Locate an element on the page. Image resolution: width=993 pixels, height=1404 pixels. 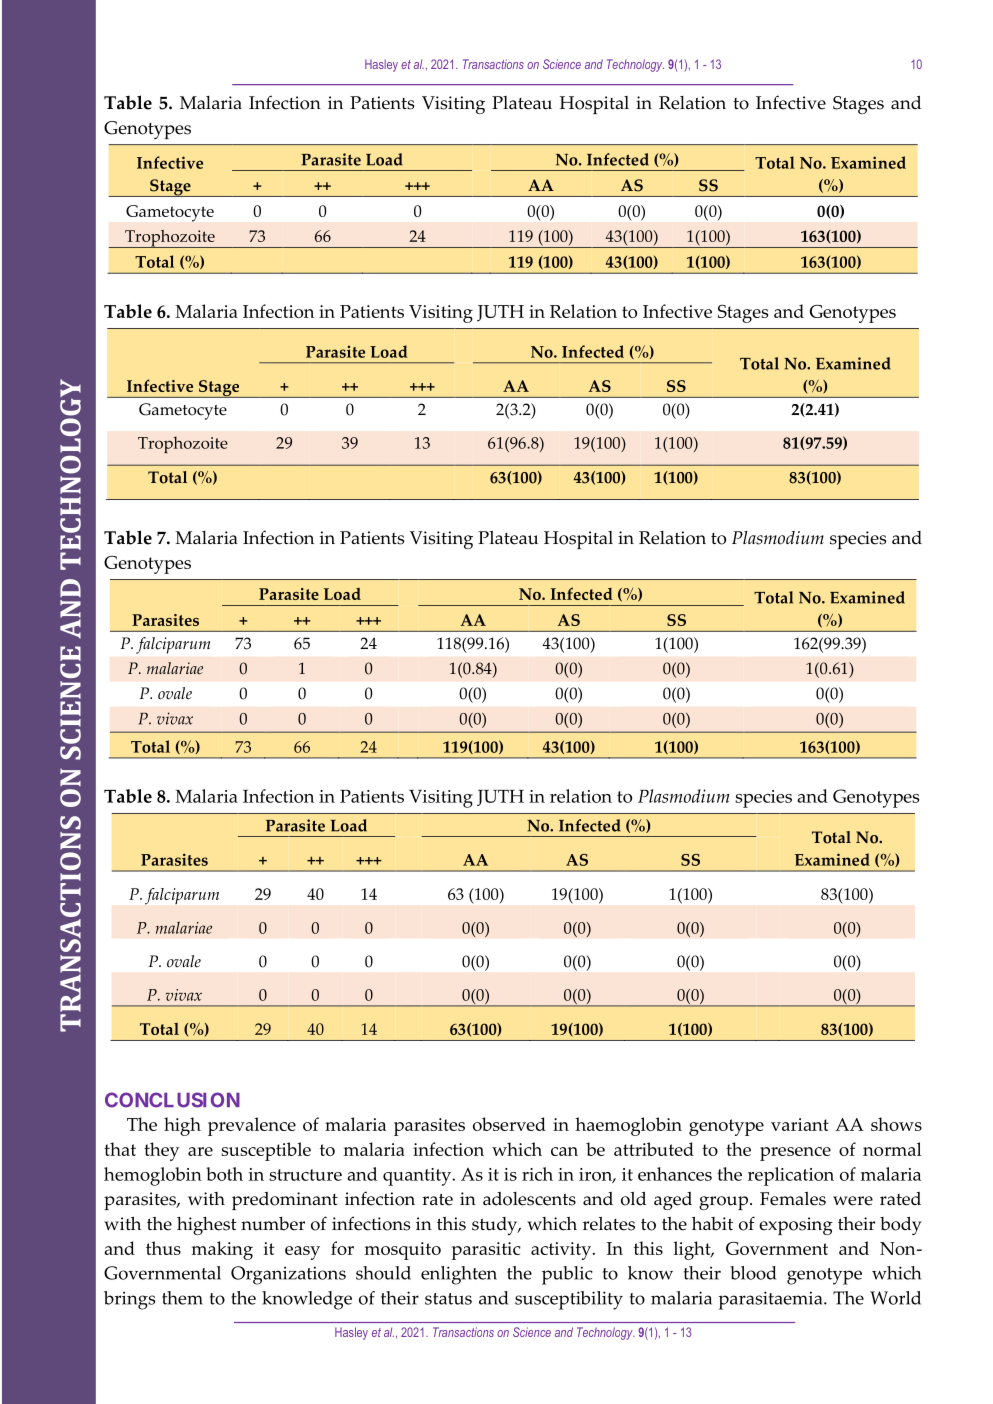
adolescents is located at coordinates (529, 1199).
